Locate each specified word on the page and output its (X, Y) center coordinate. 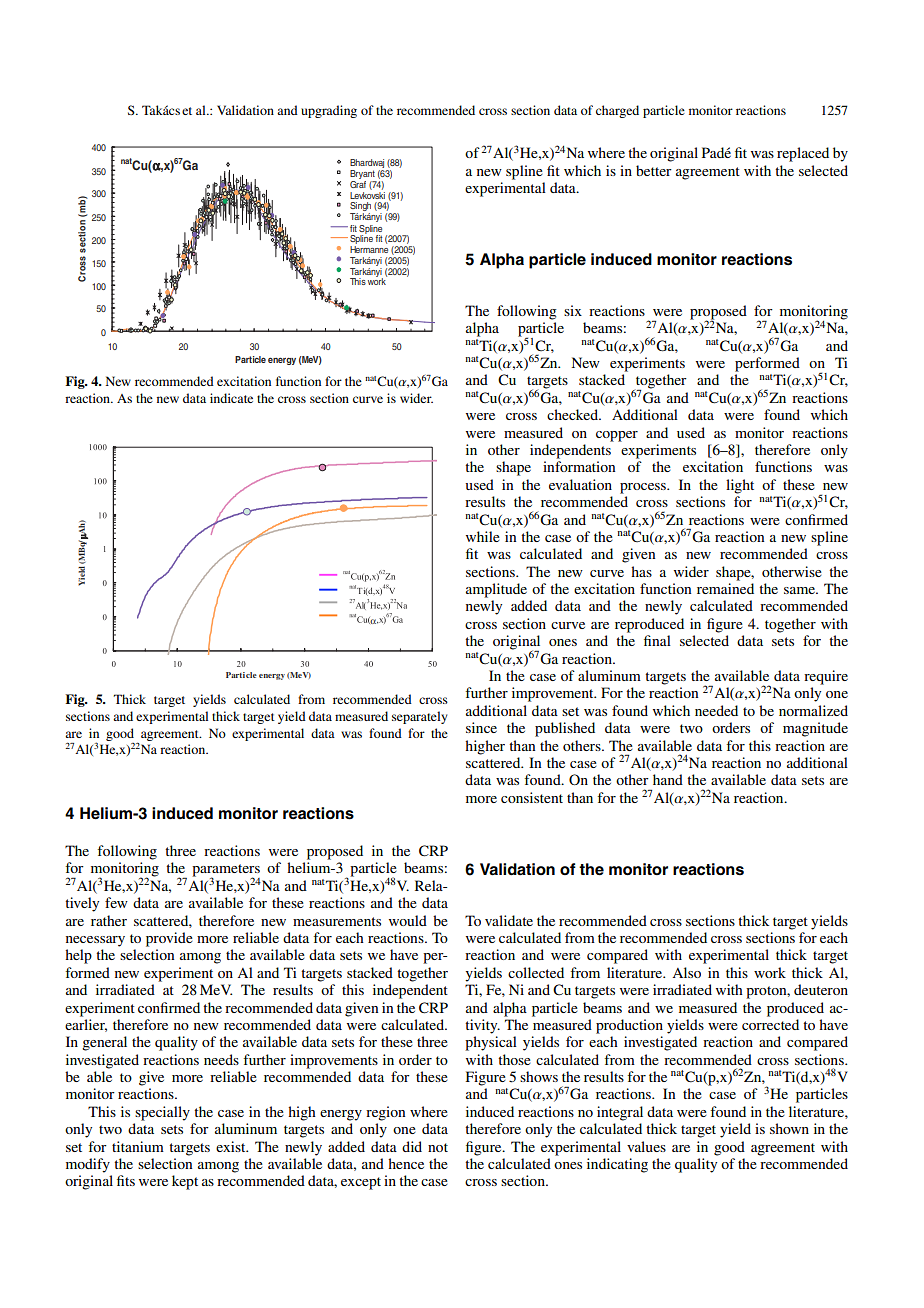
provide (169, 939)
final (657, 640)
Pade (716, 152)
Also (686, 972)
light (740, 486)
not (438, 1147)
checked (573, 414)
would (408, 920)
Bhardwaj (367, 165)
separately (419, 717)
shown (789, 1128)
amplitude (496, 590)
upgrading (329, 111)
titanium (138, 1146)
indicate (231, 398)
